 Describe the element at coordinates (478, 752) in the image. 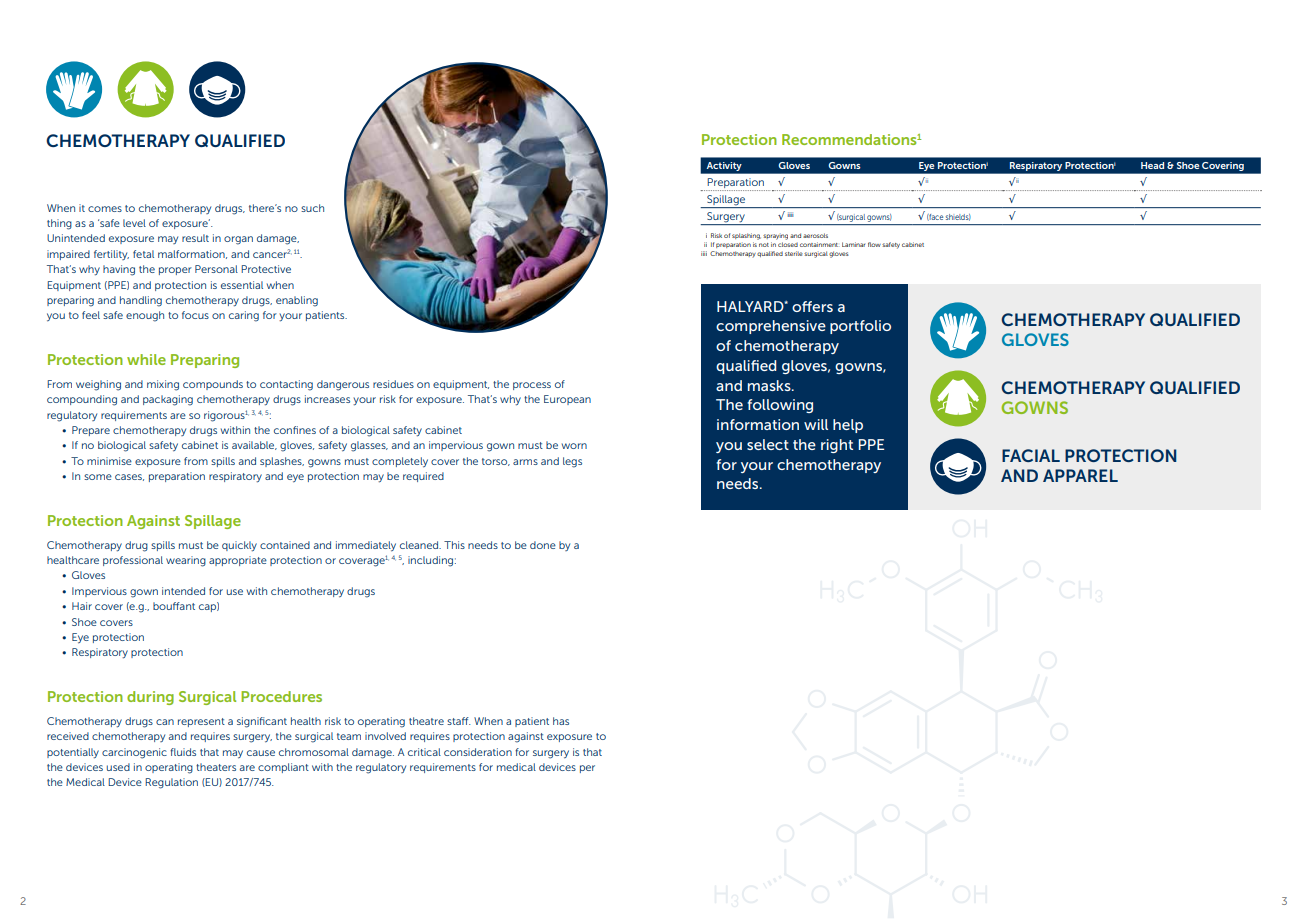

I see `consideration` at that location.
